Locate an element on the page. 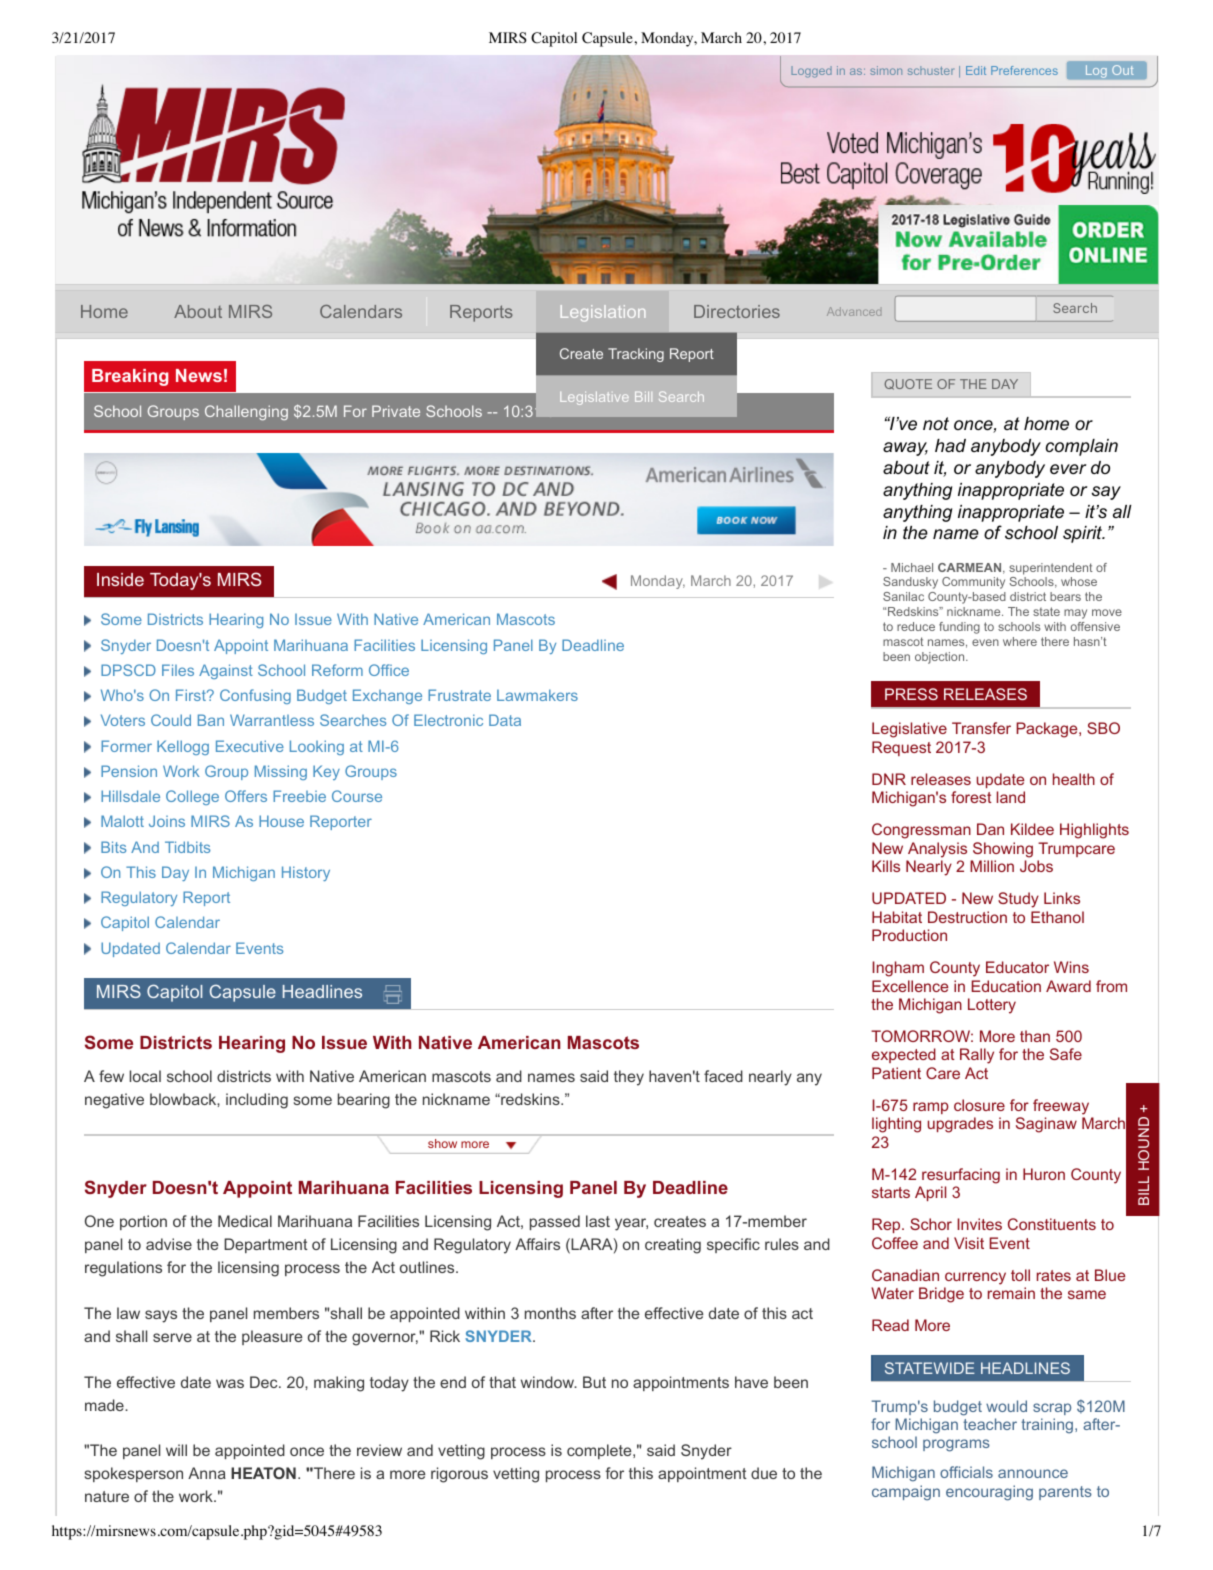  Anna is located at coordinates (207, 1473).
